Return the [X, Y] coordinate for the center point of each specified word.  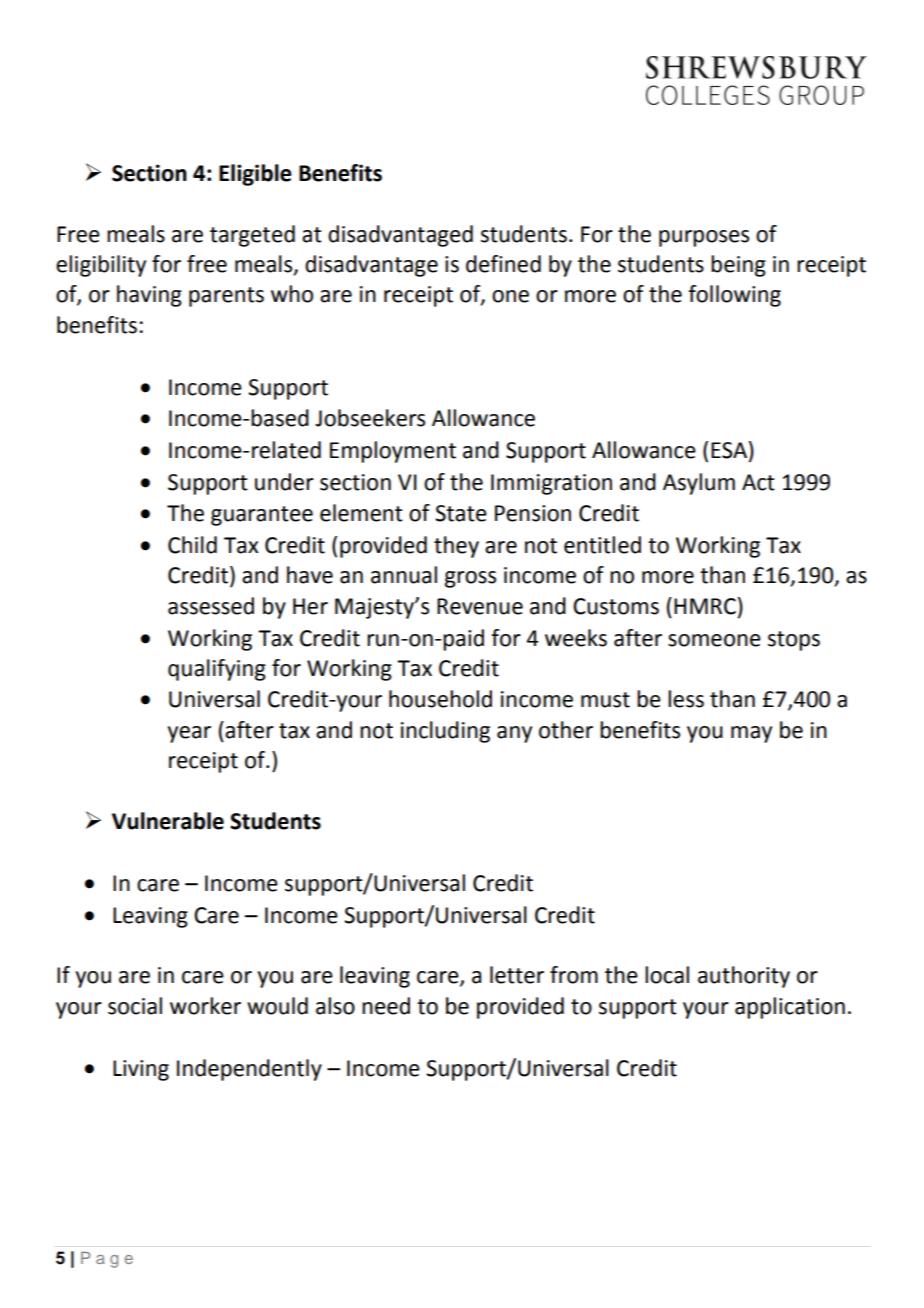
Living [141, 1070]
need [386, 1006]
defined [503, 264]
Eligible [255, 175]
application [790, 1008]
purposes [704, 238]
